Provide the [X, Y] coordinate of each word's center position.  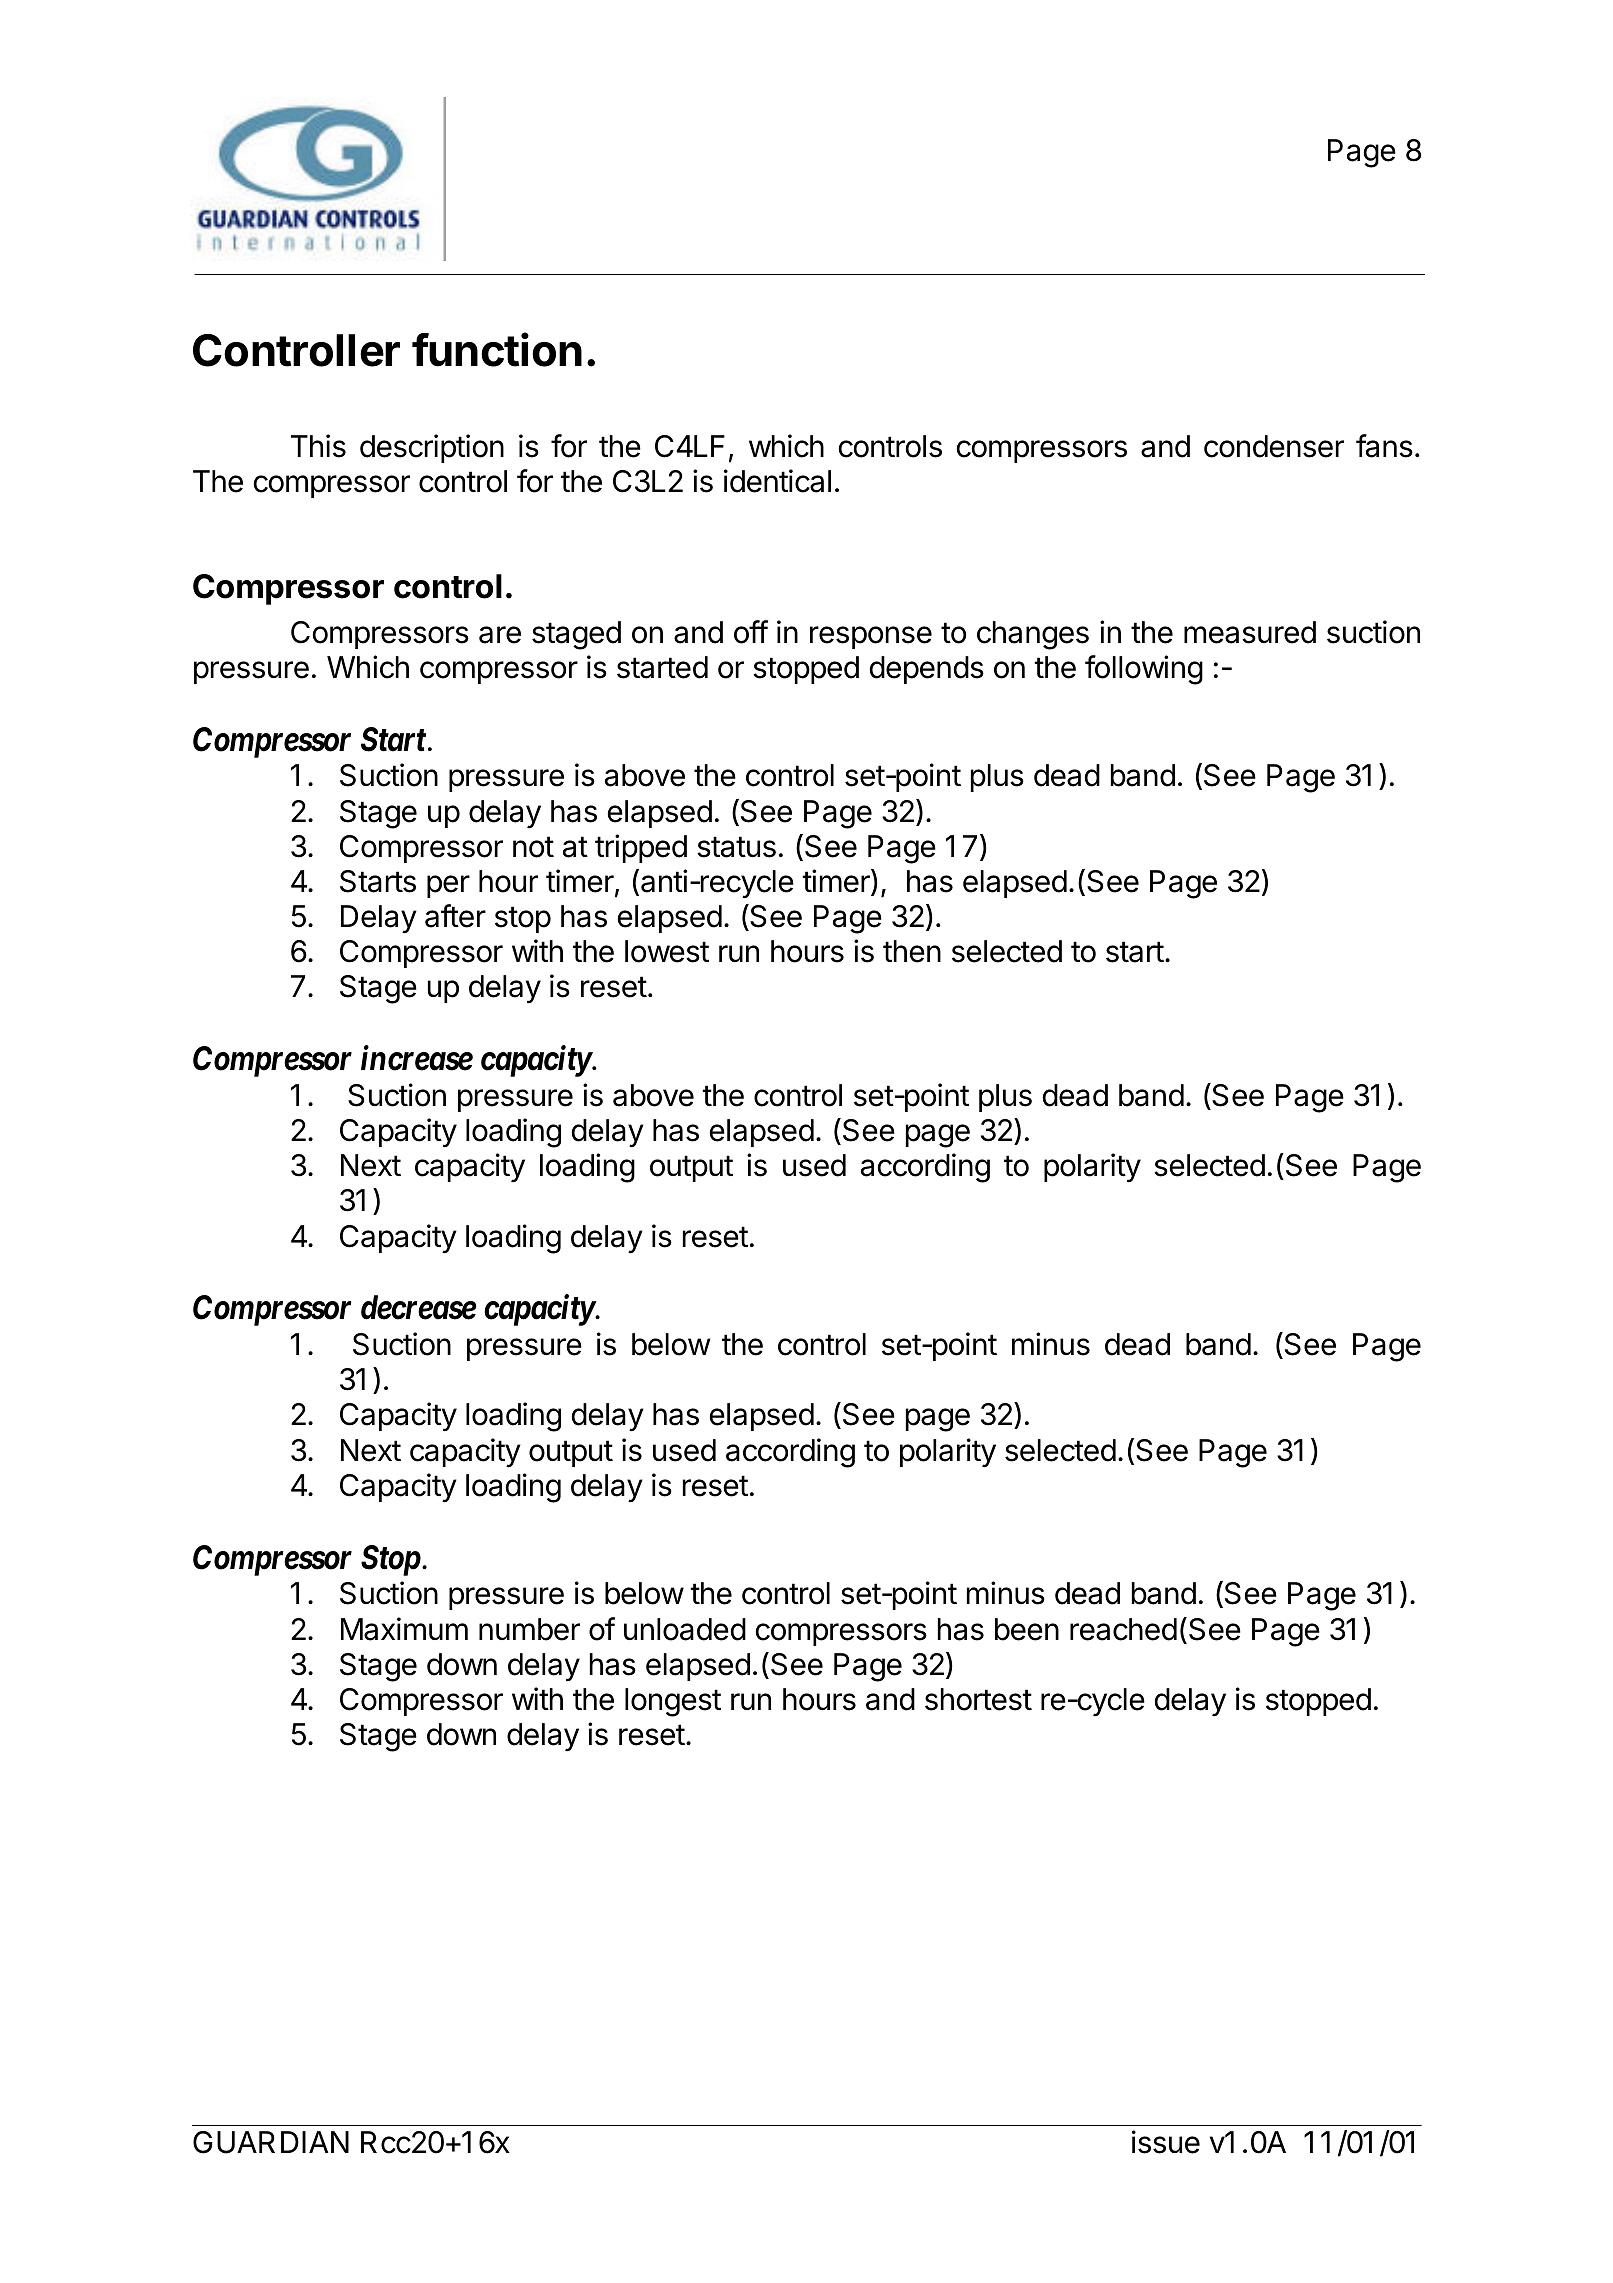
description [432, 448]
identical [777, 481]
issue [1166, 2142]
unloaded [685, 1629]
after [455, 916]
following [1144, 670]
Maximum [404, 1629]
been [1027, 1629]
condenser [1274, 446]
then [912, 951]
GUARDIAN [271, 2142]
